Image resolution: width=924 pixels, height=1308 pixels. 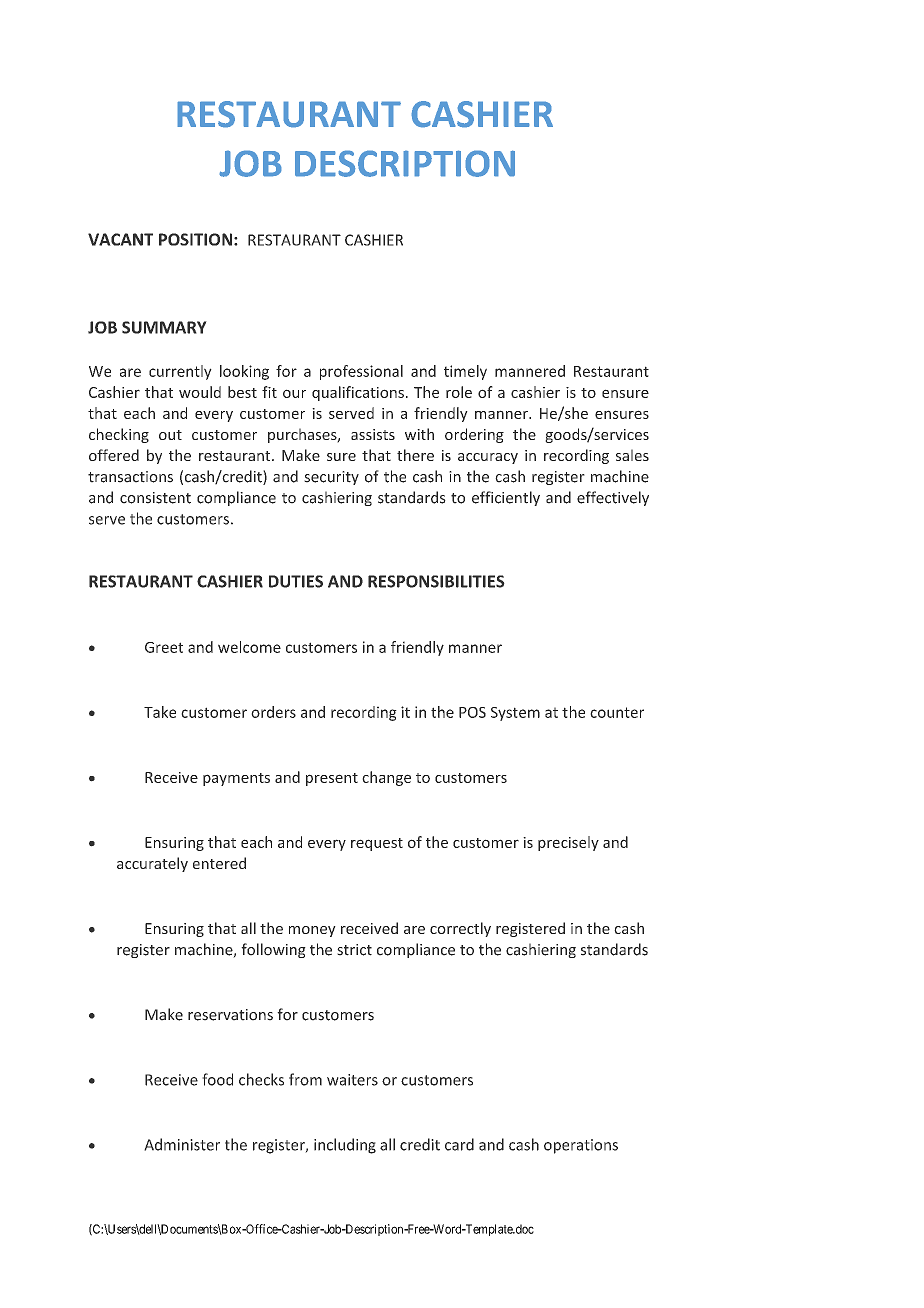 I want to click on Administer, so click(x=182, y=1144).
